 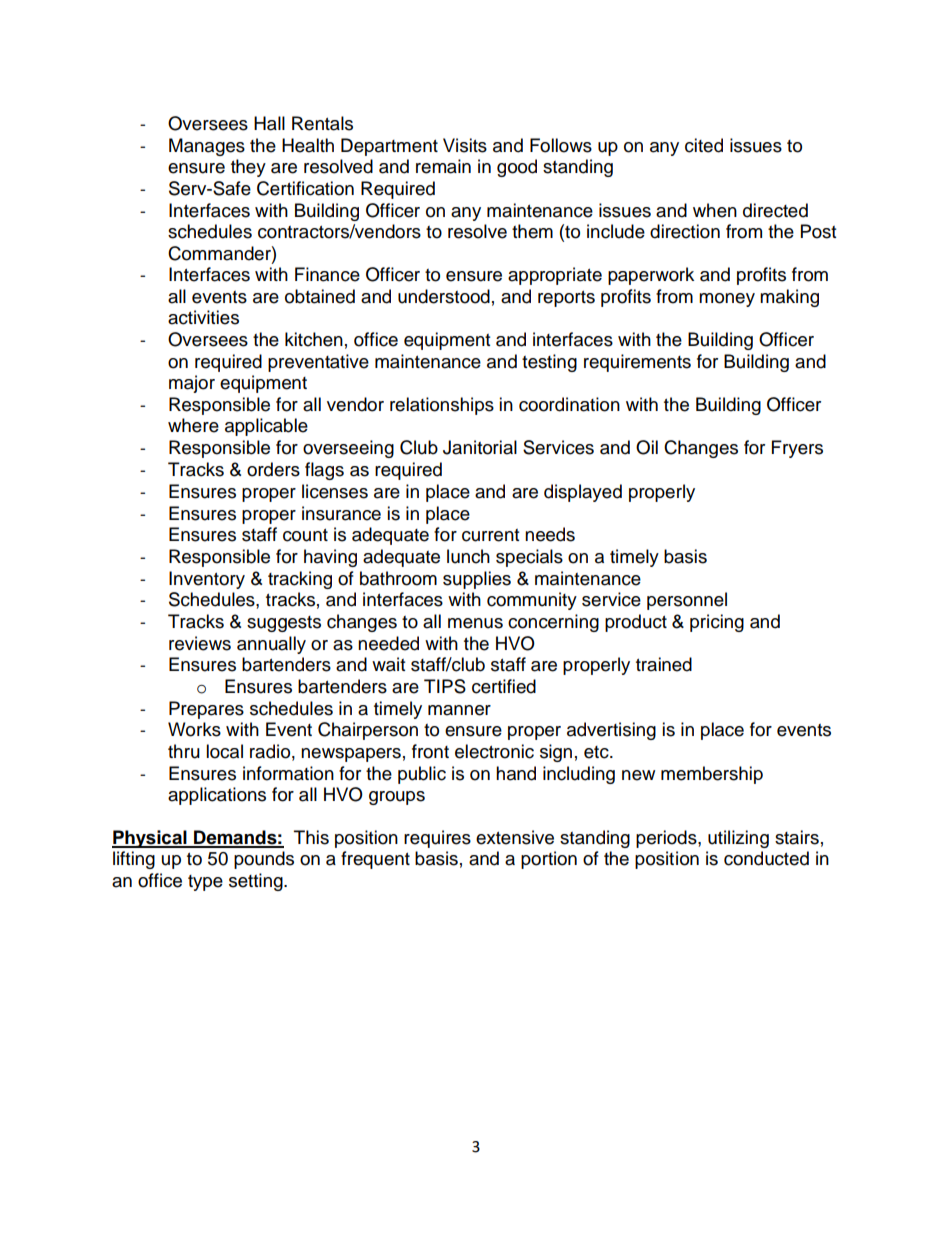 What do you see at coordinates (717, 623) in the screenshot?
I see `pricing` at bounding box center [717, 623].
